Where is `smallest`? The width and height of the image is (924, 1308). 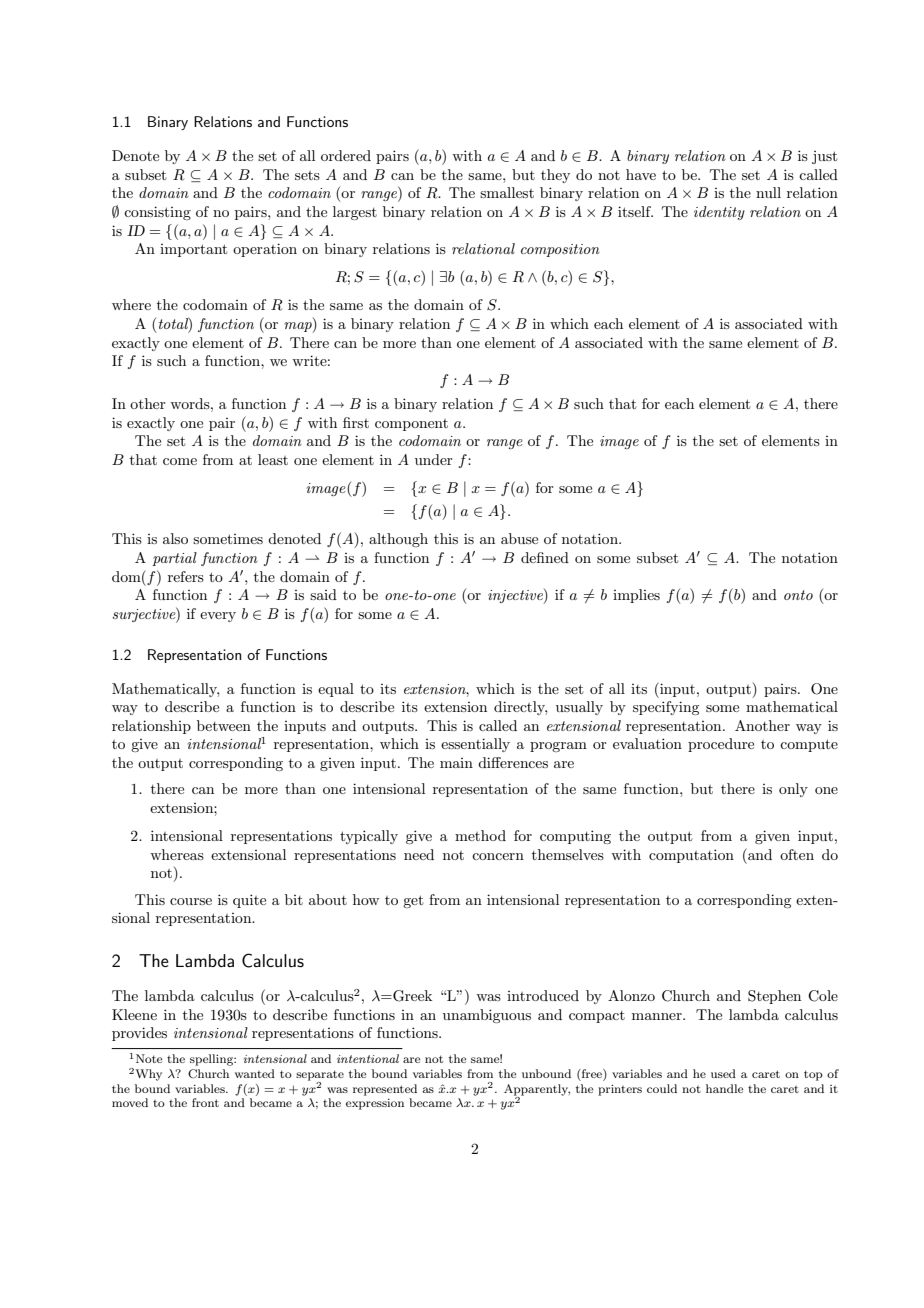
smallest is located at coordinates (507, 192).
